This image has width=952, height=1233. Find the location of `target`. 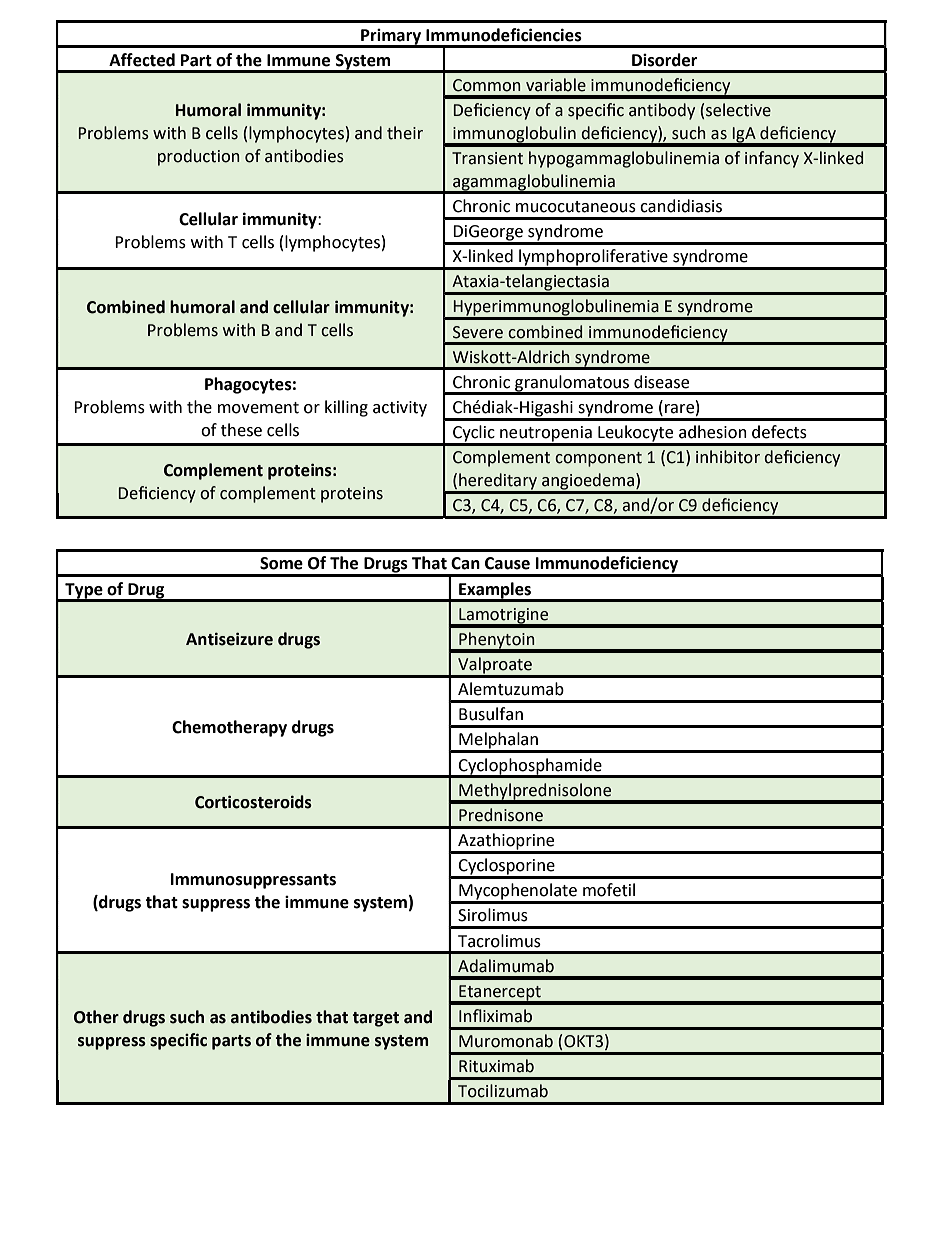

target is located at coordinates (376, 1019).
